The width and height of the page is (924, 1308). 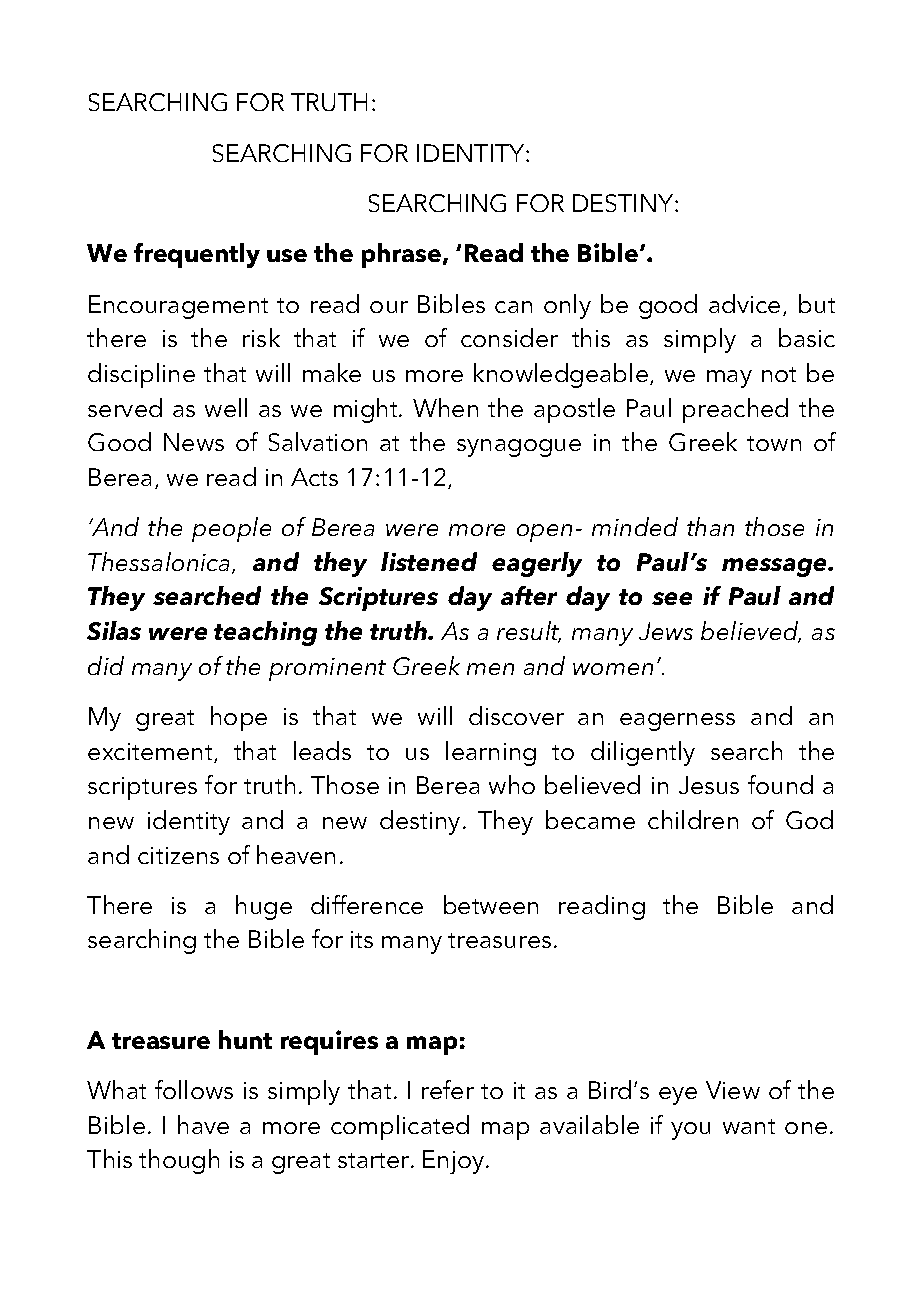 What do you see at coordinates (744, 303) in the page?
I see `advice` at bounding box center [744, 303].
